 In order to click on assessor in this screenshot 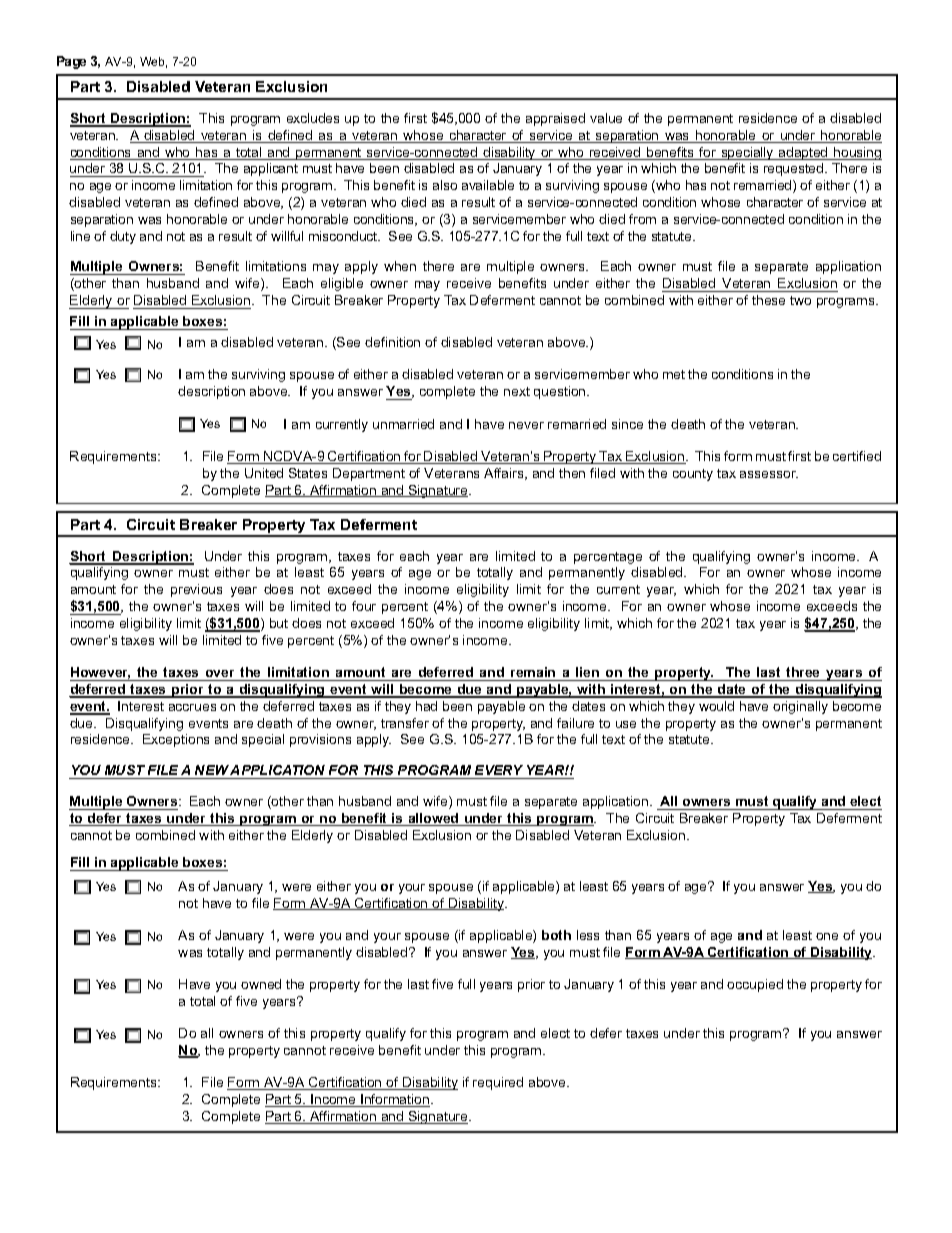, I will do `click(769, 474)`.
